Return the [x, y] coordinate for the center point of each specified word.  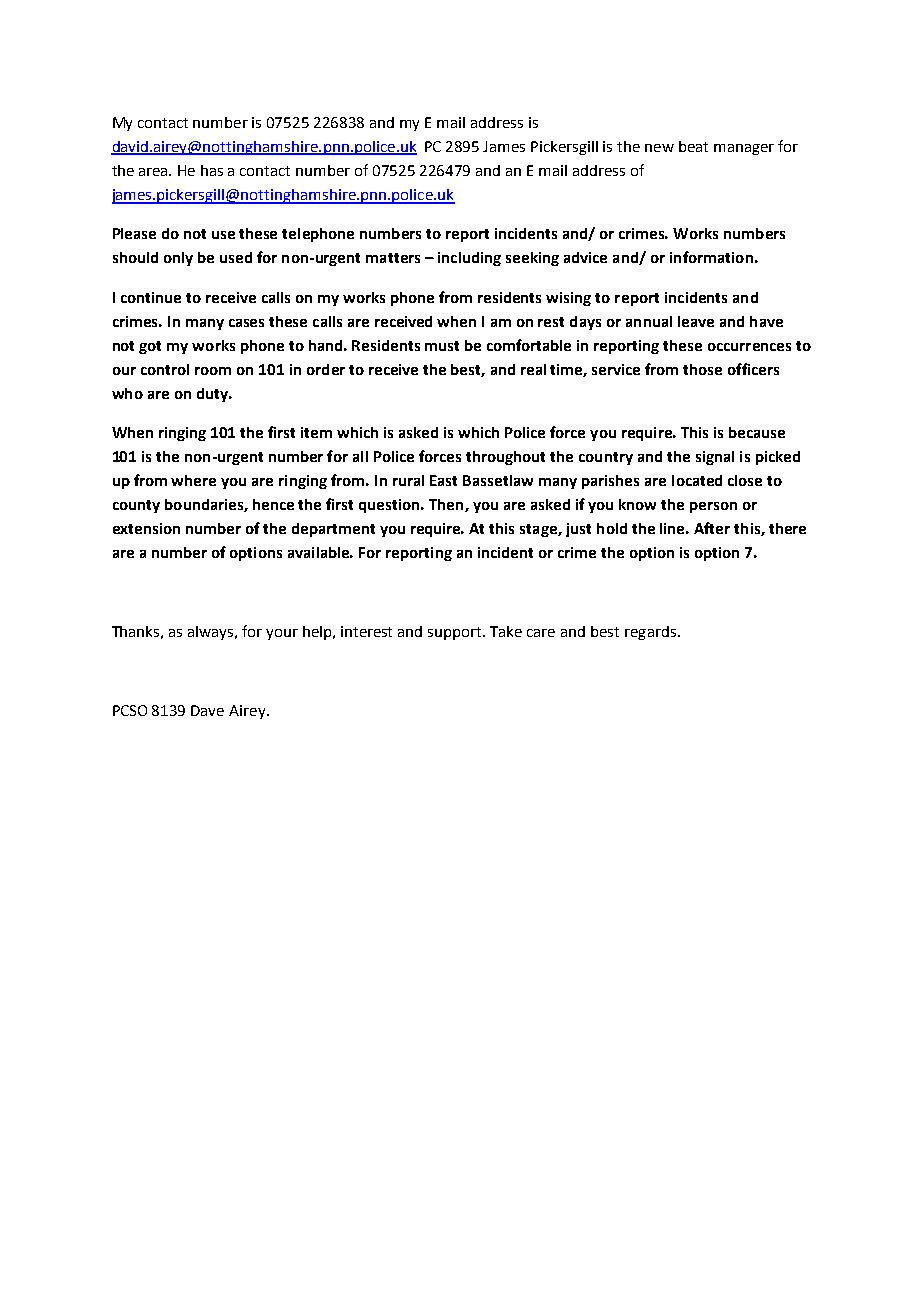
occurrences [749, 347]
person [713, 507]
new [659, 148]
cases [246, 323]
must [442, 346]
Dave [207, 710]
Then [447, 505]
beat [693, 146]
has [212, 170]
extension [146, 528]
